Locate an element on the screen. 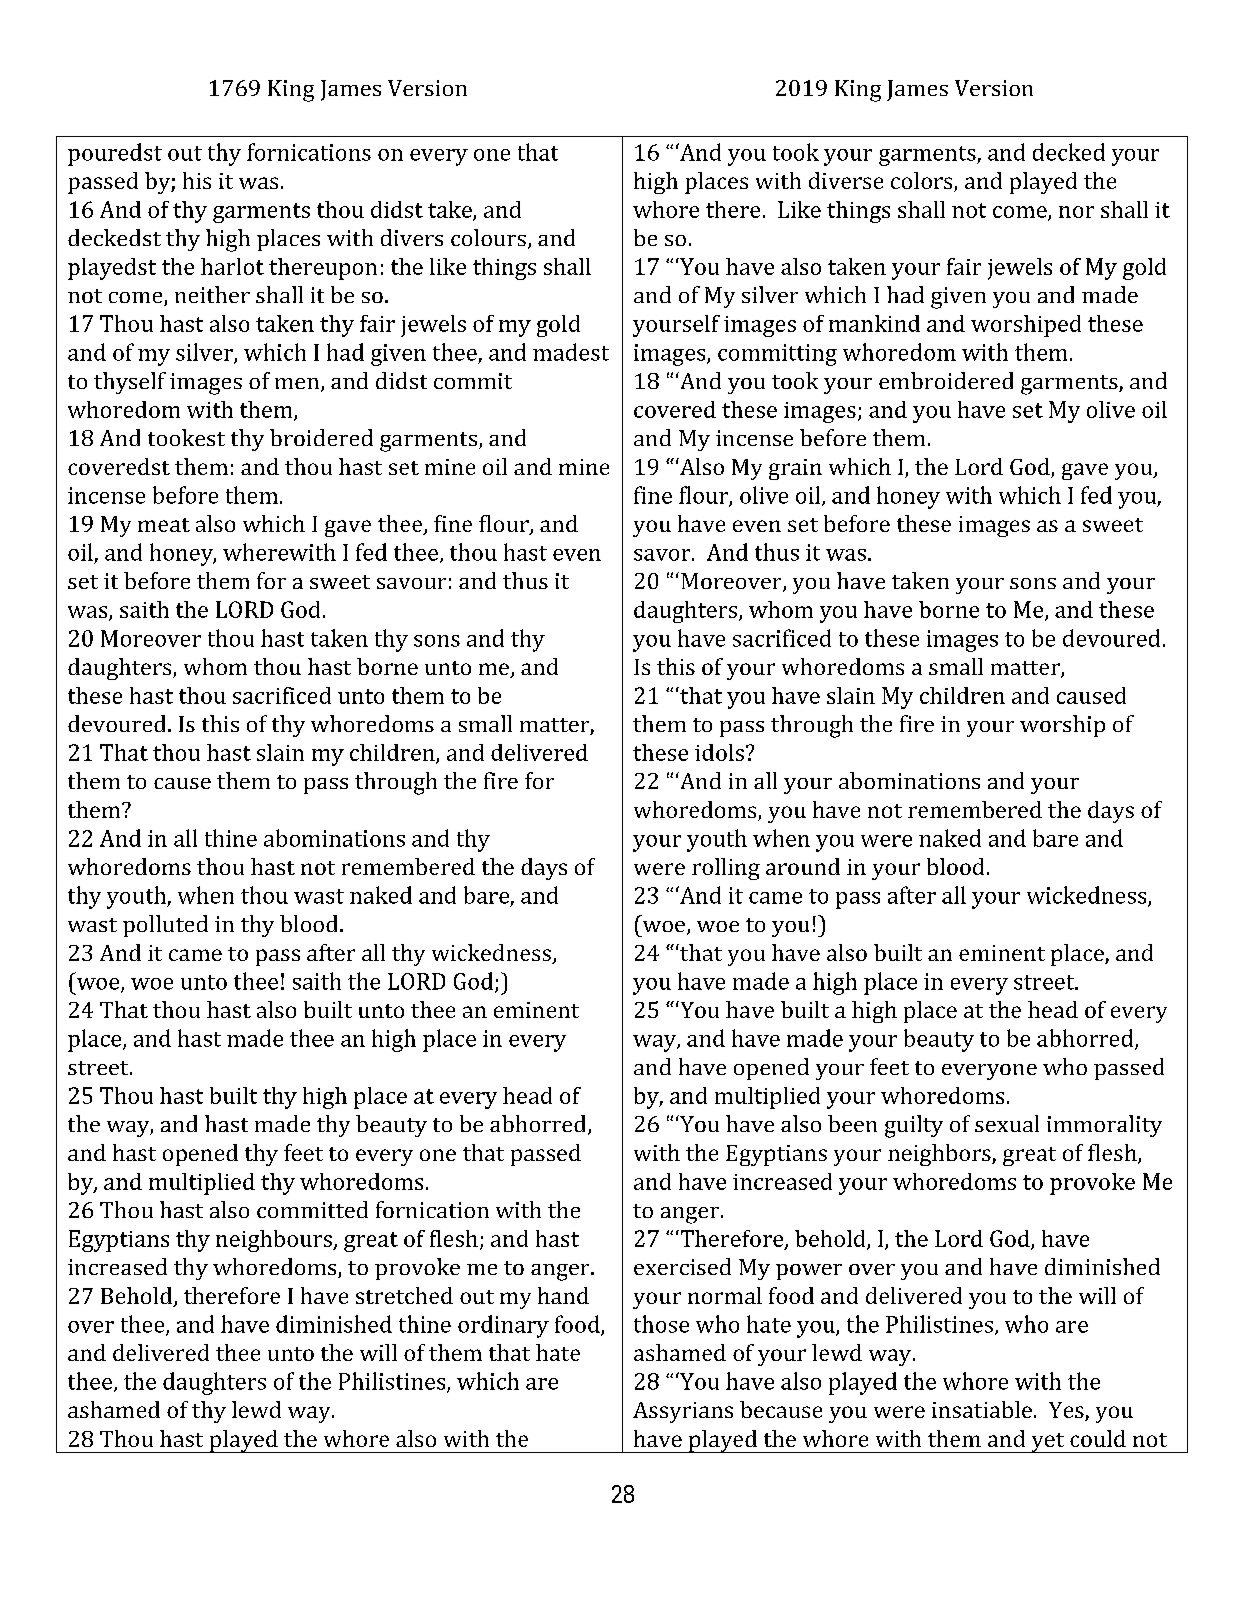  meat is located at coordinates (164, 525).
